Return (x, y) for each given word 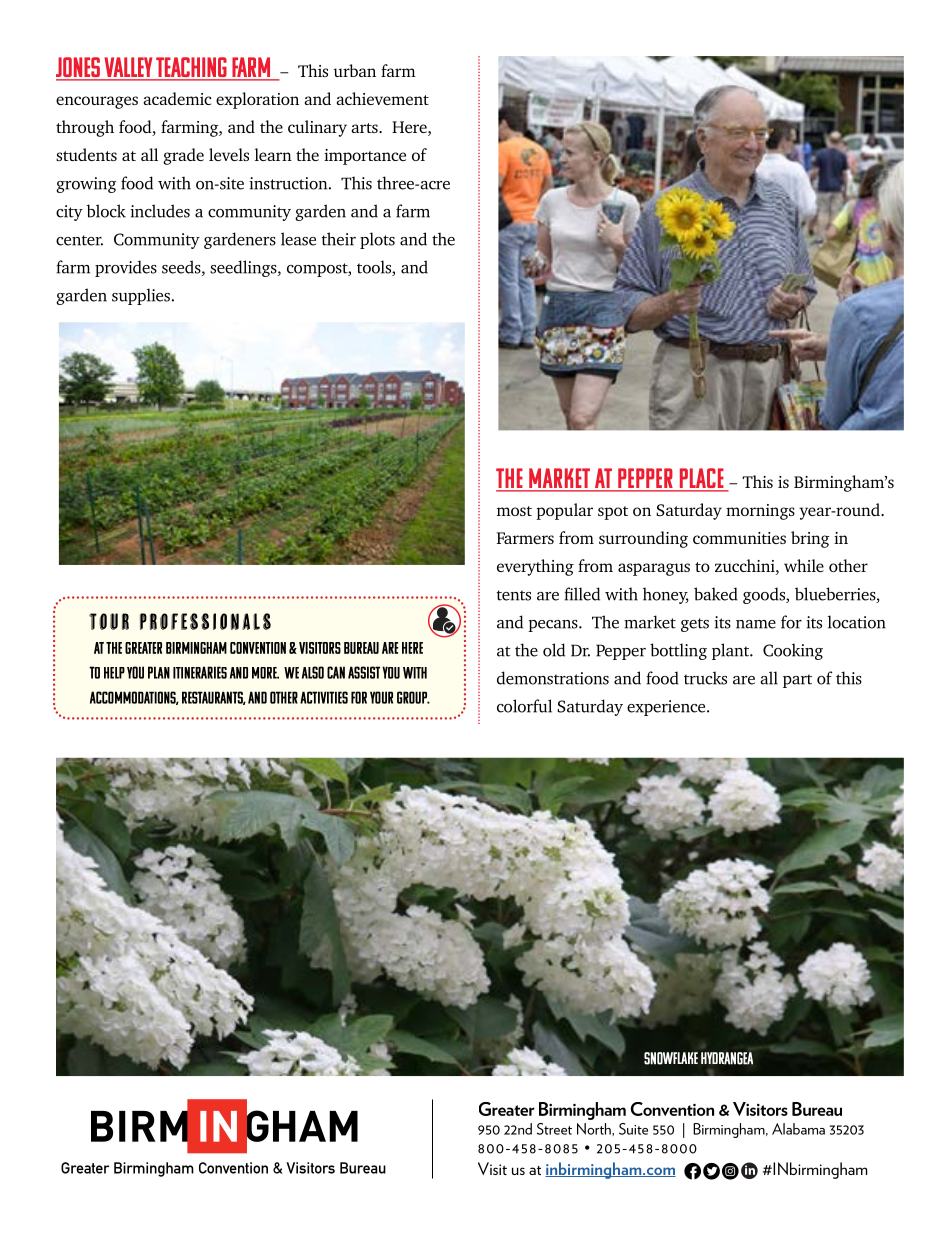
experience (667, 708)
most (514, 511)
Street (554, 1129)
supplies (141, 296)
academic (177, 98)
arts (366, 128)
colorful (524, 706)
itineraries (200, 672)
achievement (383, 98)
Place (701, 479)
